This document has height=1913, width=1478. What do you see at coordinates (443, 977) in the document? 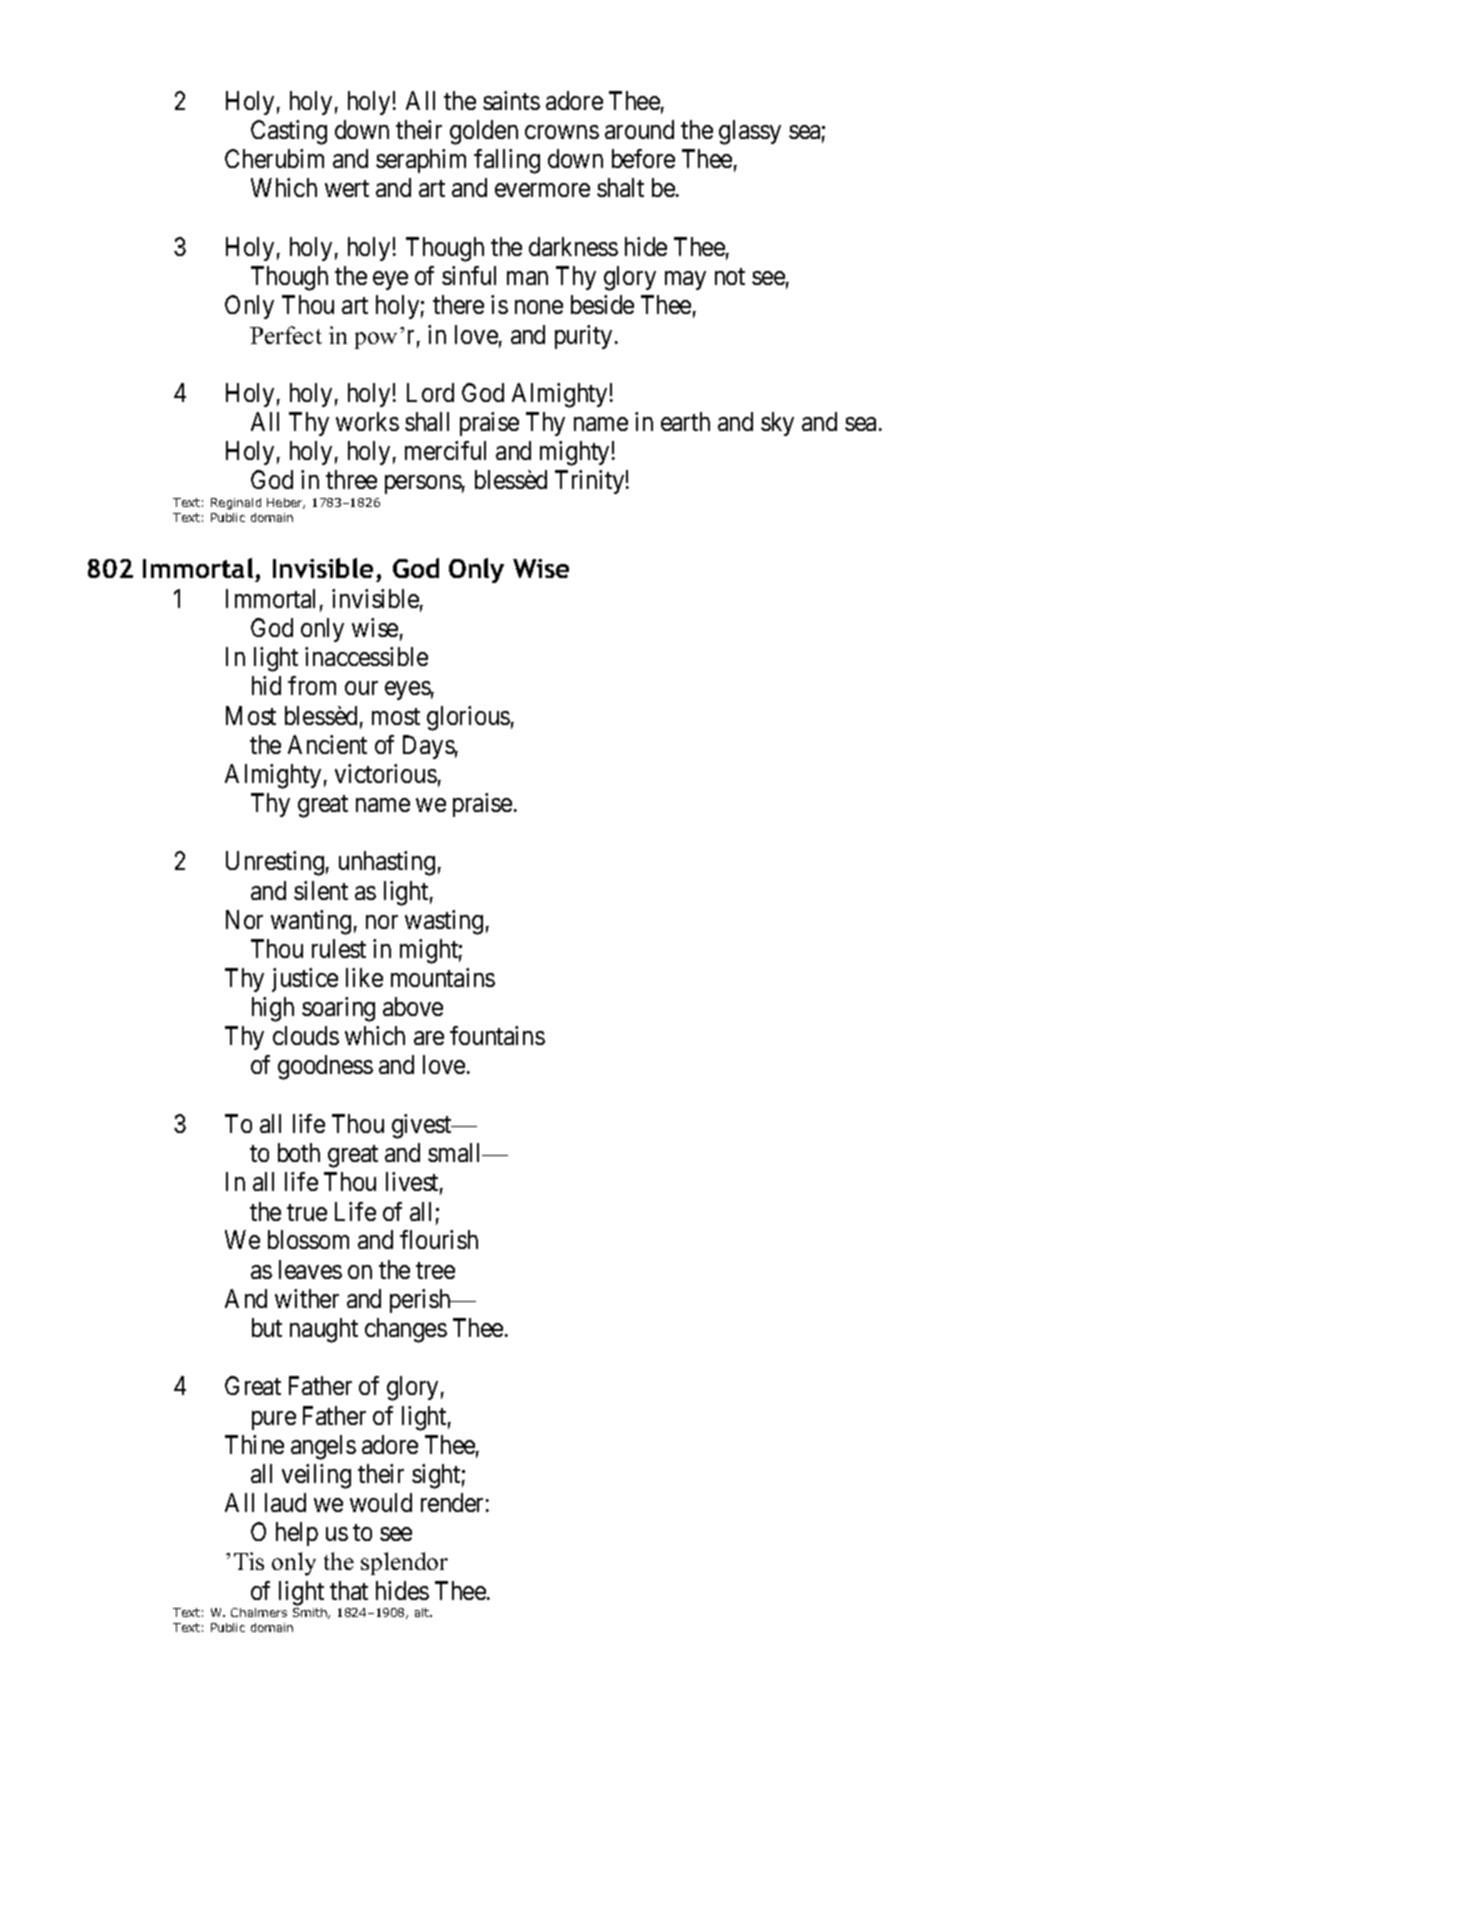
I see `mountains` at bounding box center [443, 977].
